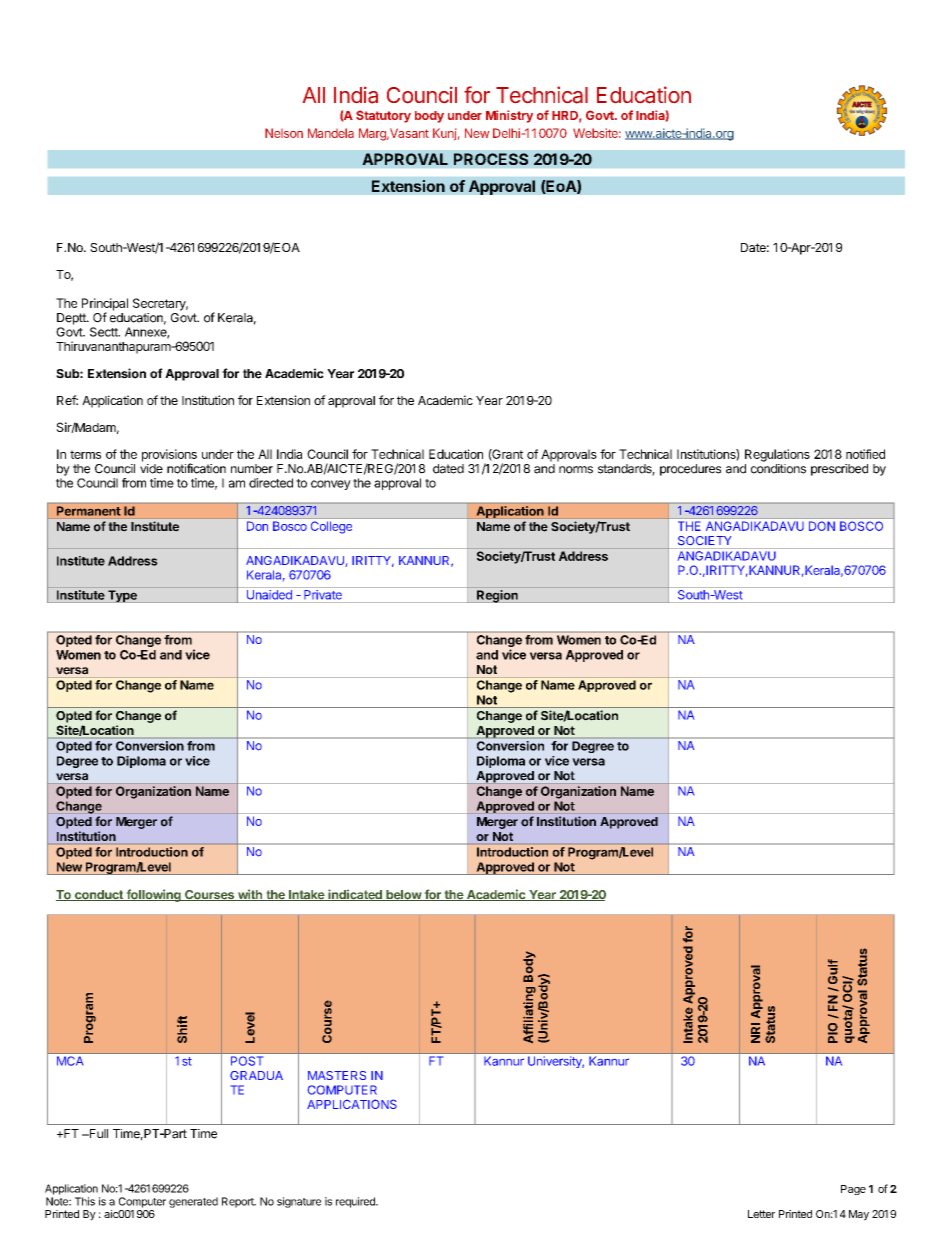 This document has width=952, height=1233. I want to click on indicated, so click(355, 895).
